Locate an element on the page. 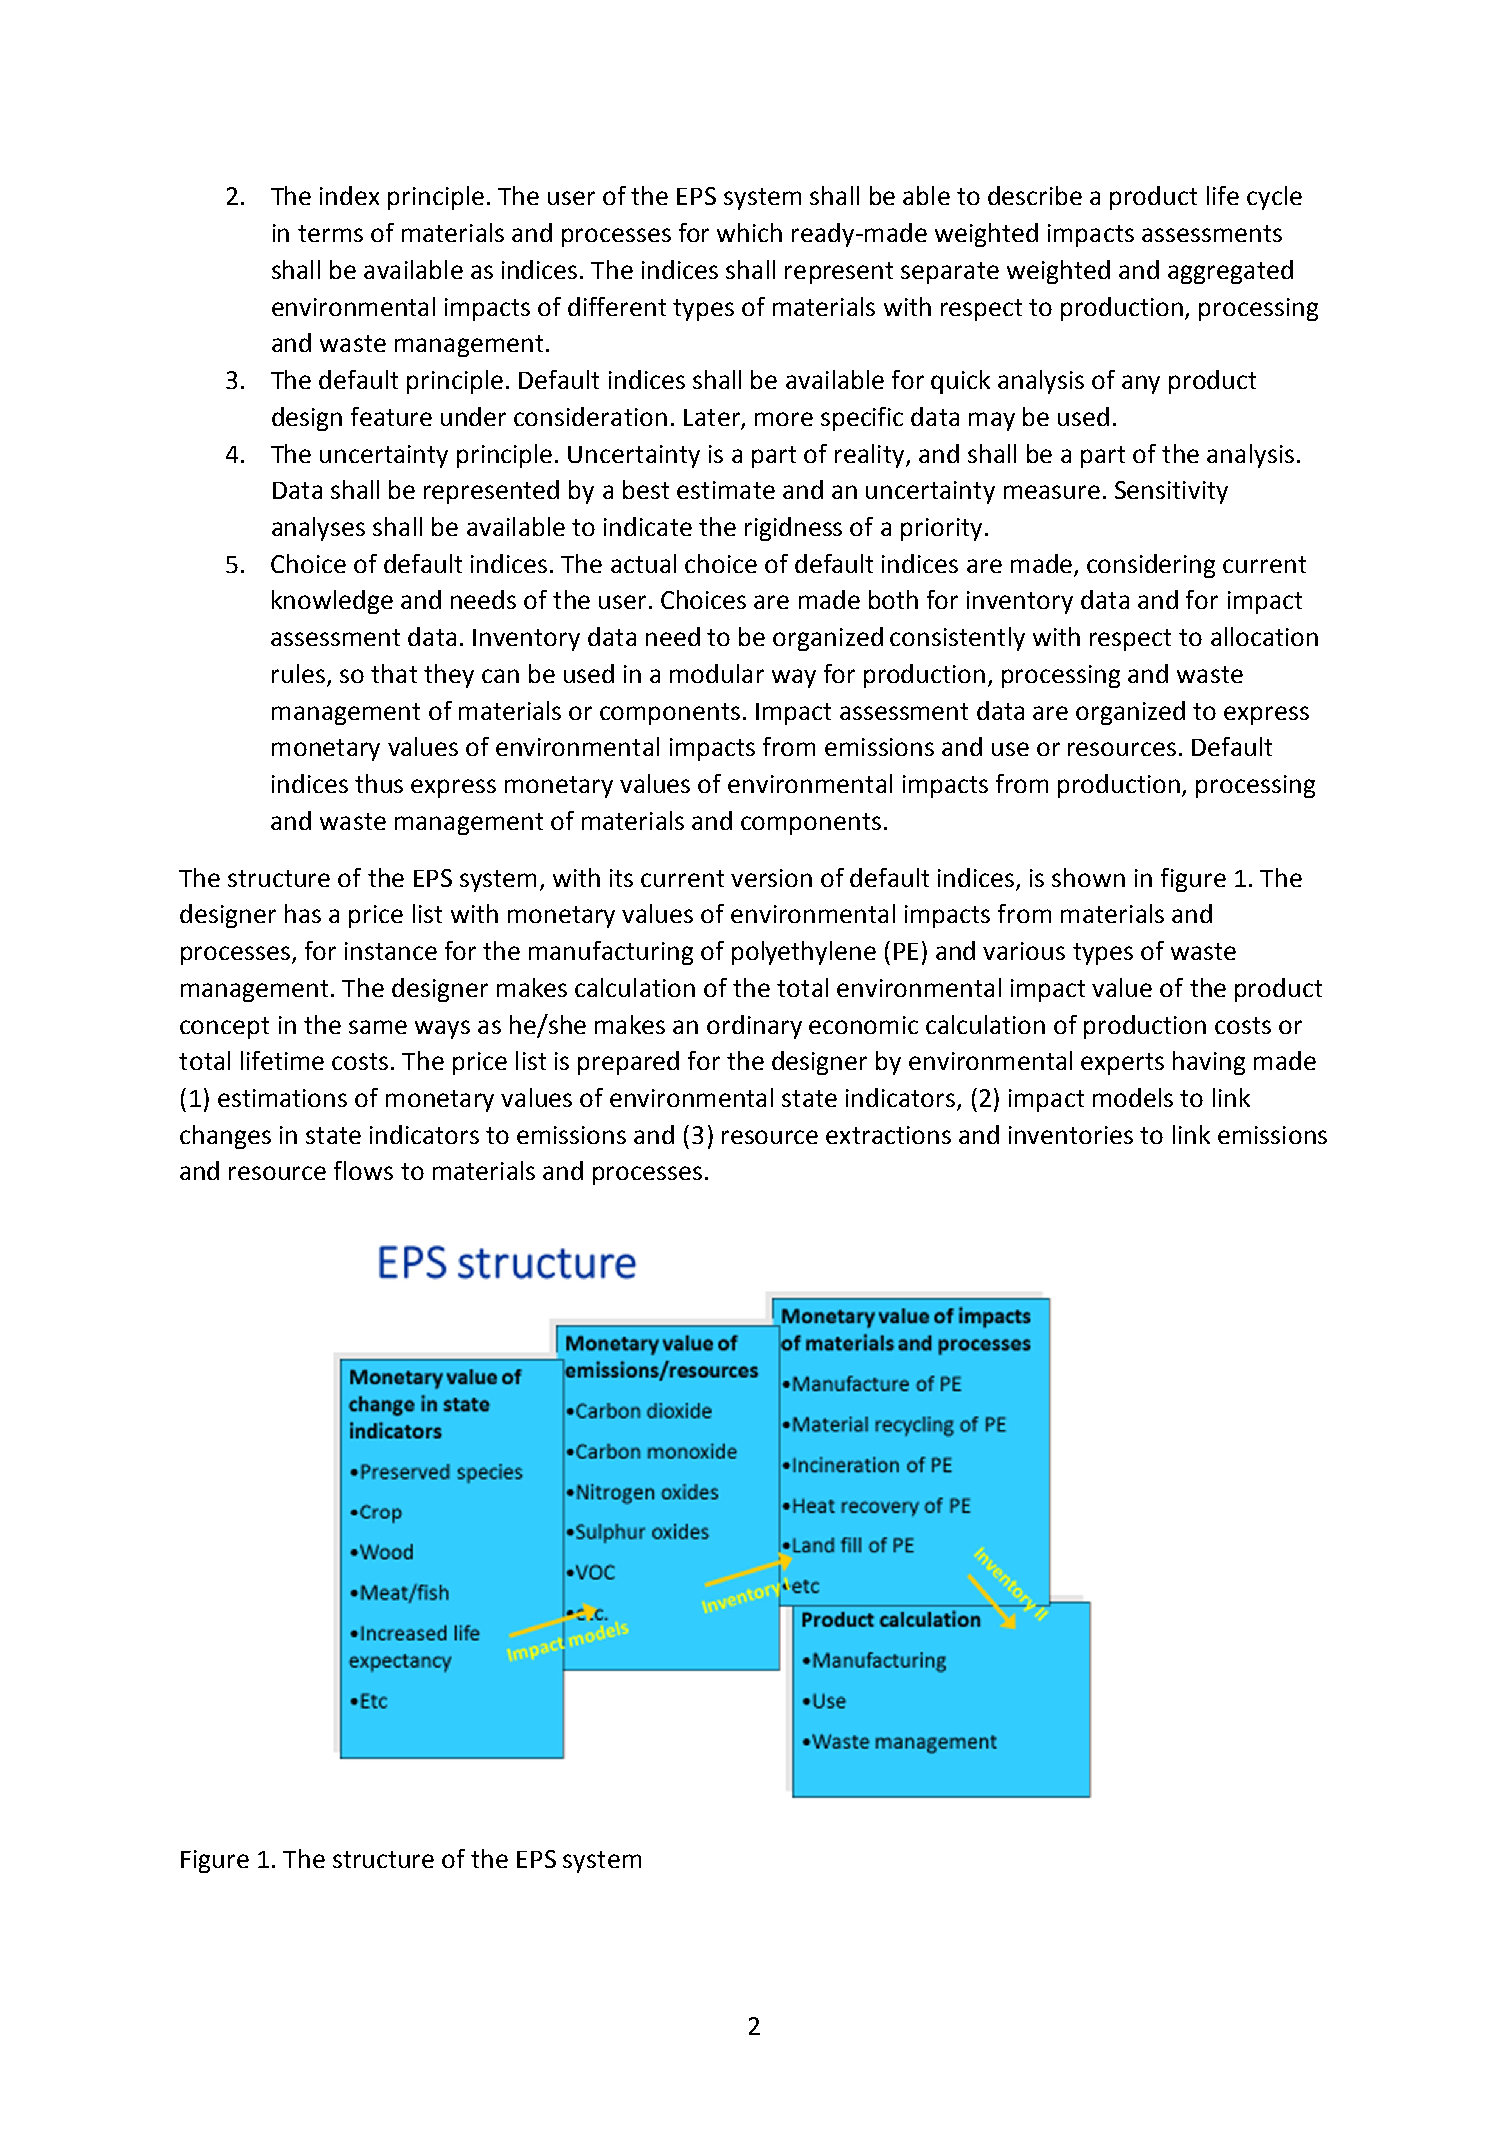  modular is located at coordinates (717, 673).
